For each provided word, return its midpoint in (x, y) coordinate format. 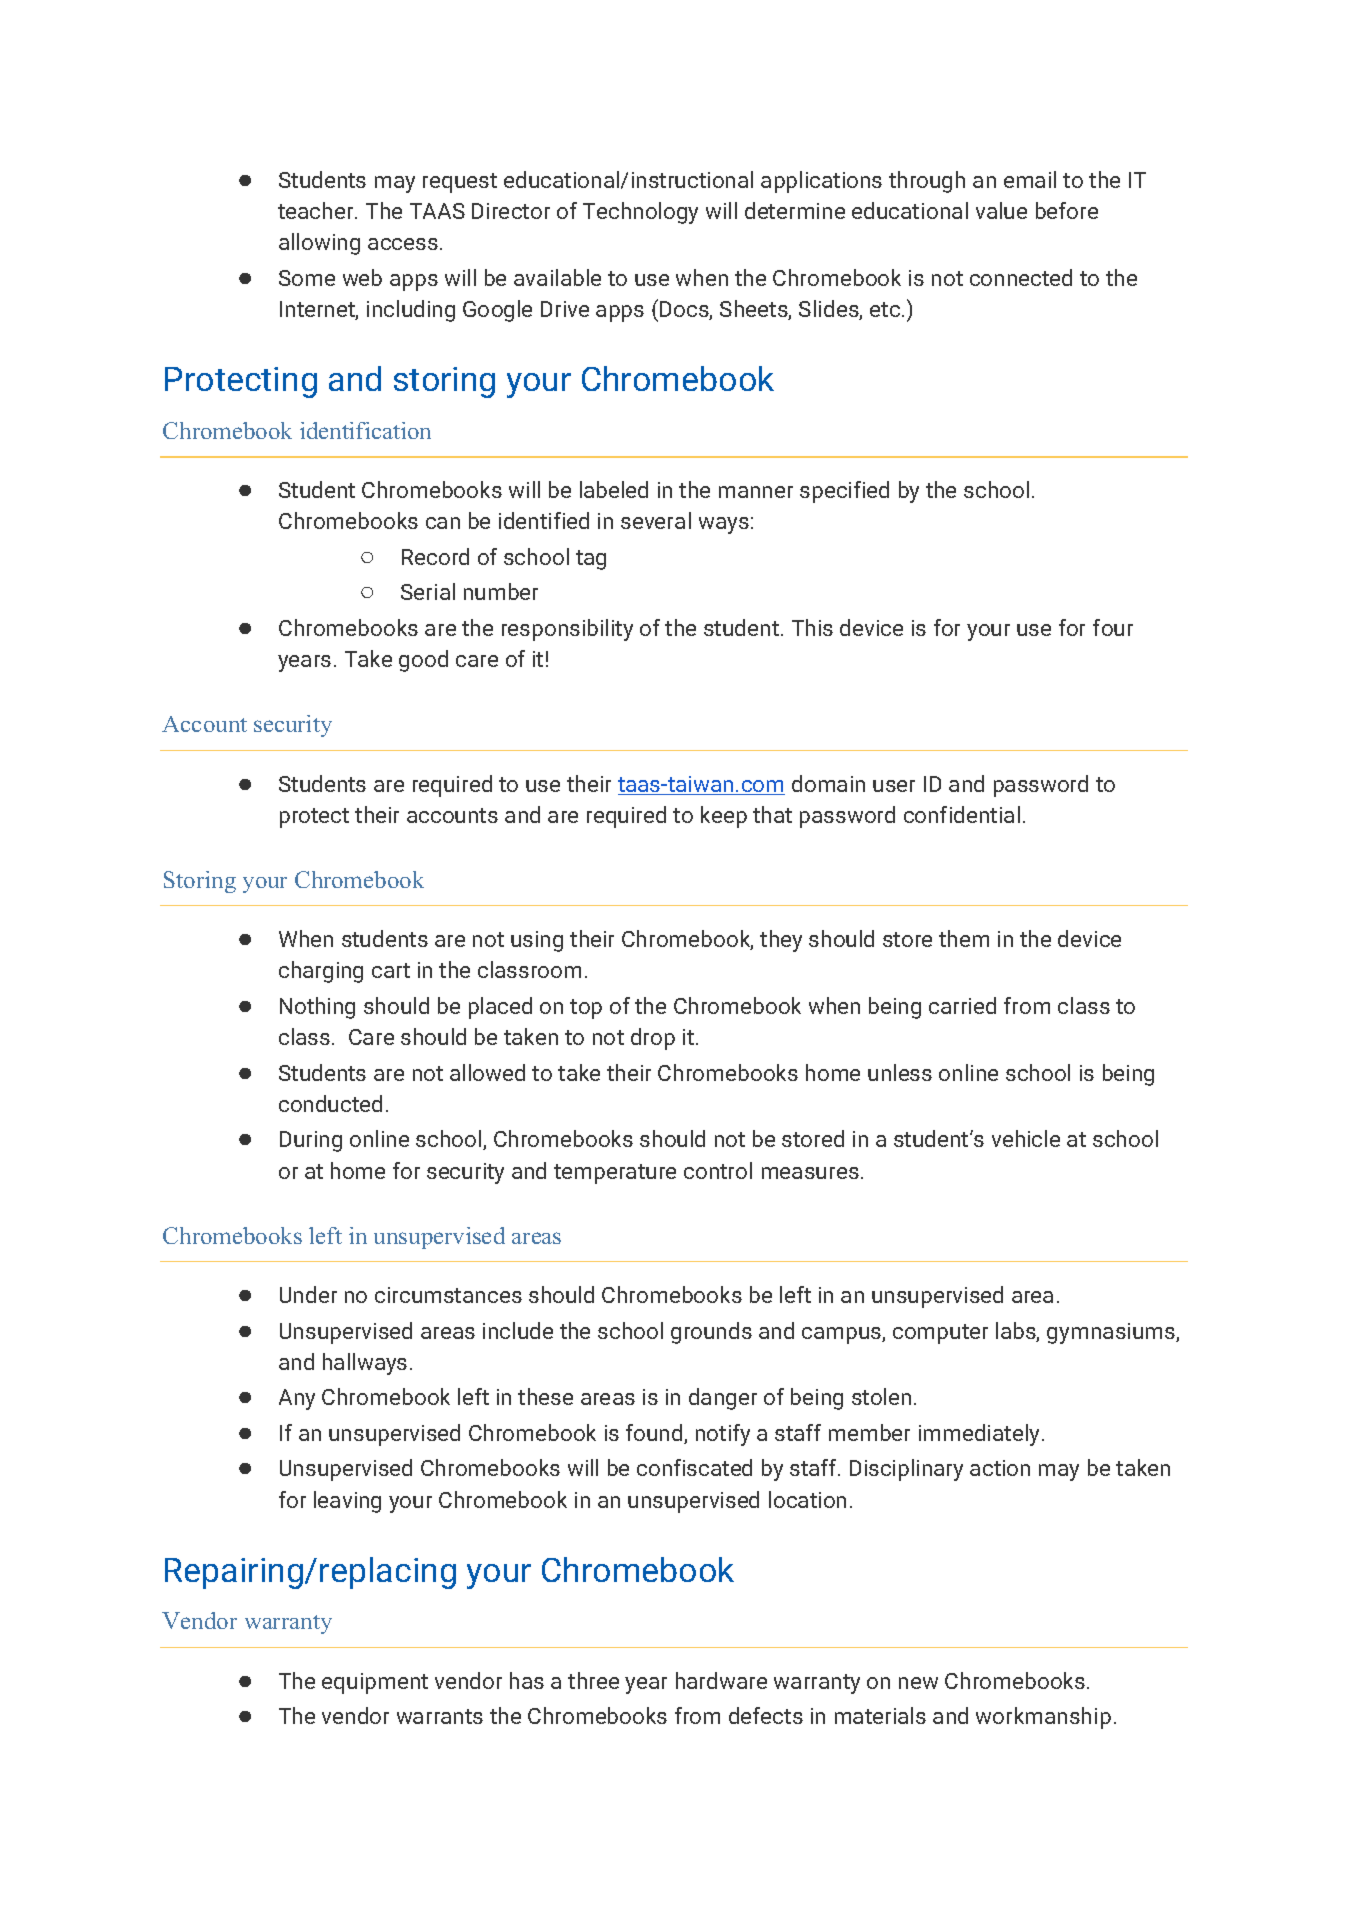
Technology (640, 213)
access (403, 244)
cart (391, 970)
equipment (375, 1683)
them (964, 938)
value (1001, 210)
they (781, 941)
